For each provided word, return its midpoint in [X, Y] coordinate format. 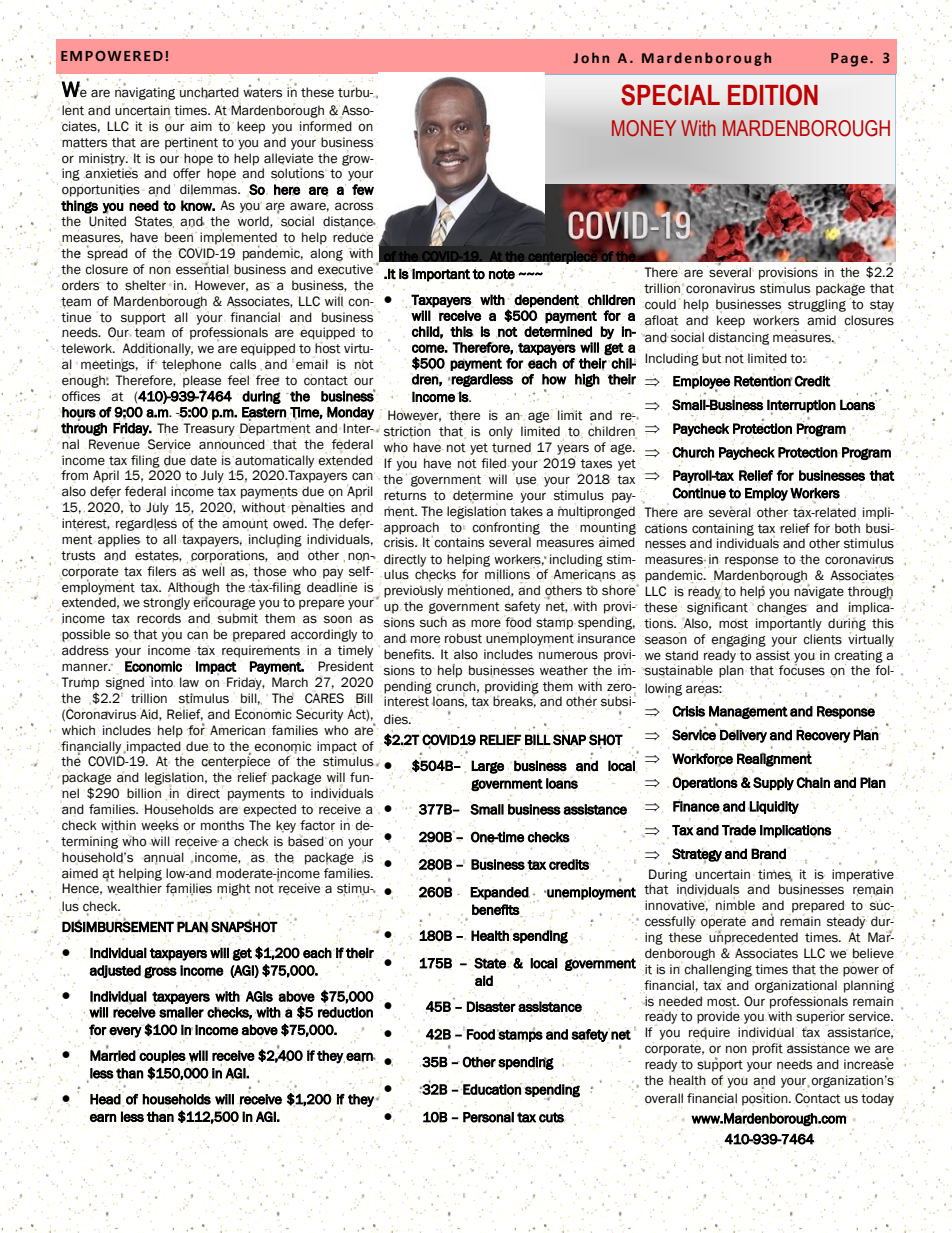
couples [162, 1056]
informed [326, 126]
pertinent [191, 144]
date [203, 460]
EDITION [773, 95]
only [501, 432]
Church [693, 452]
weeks [160, 825]
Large [487, 767]
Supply [773, 784]
